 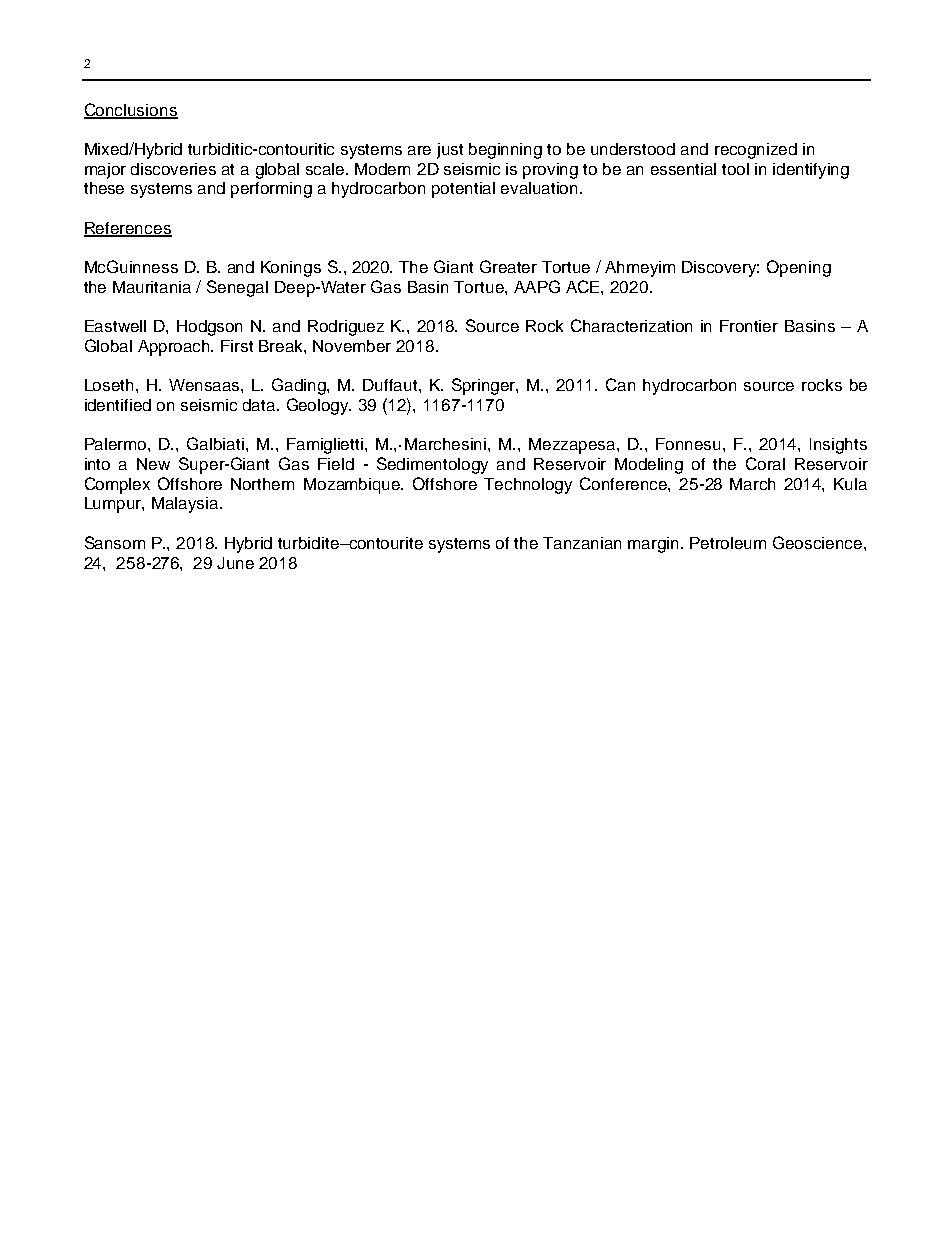 What do you see at coordinates (117, 444) in the image?
I see `Palermo` at bounding box center [117, 444].
